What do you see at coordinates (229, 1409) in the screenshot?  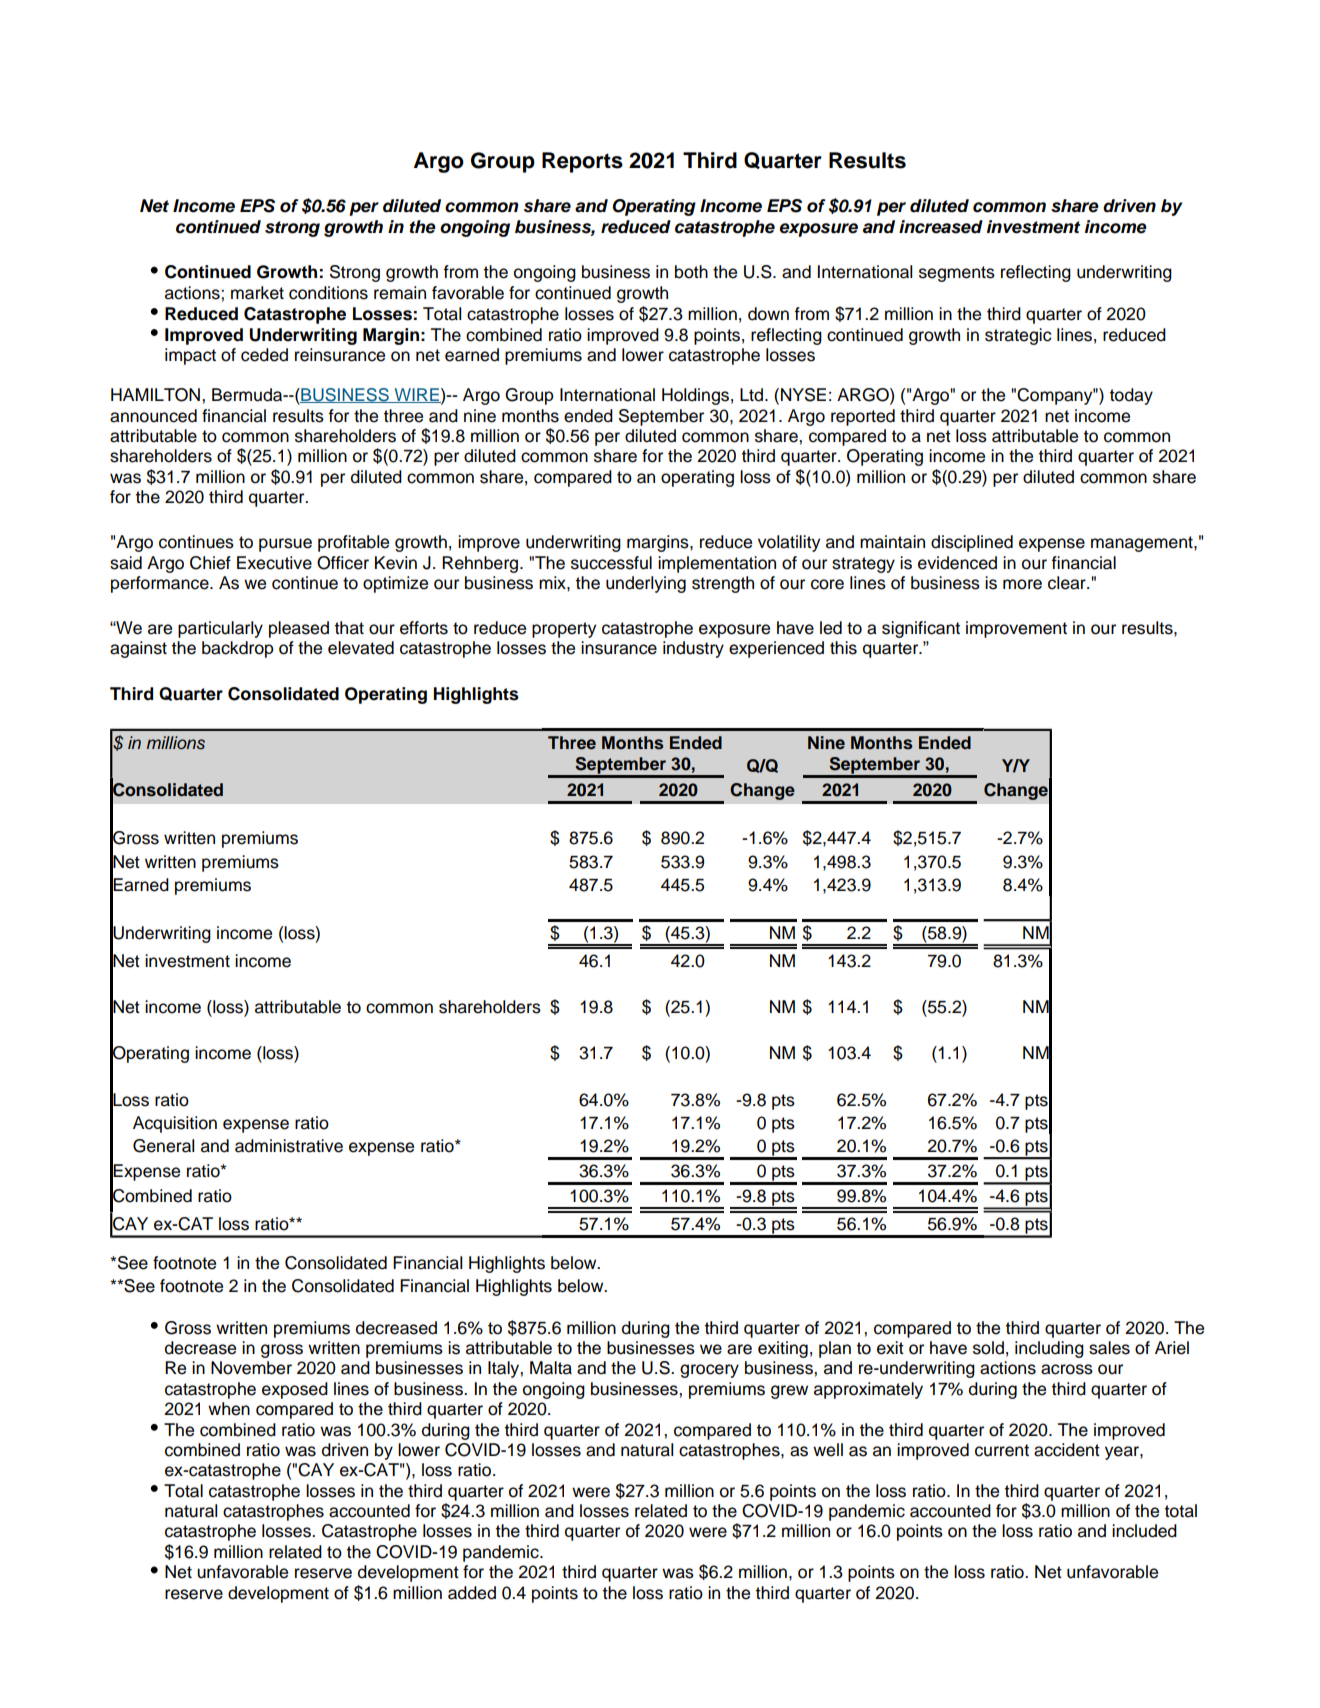 I see `when` at bounding box center [229, 1409].
